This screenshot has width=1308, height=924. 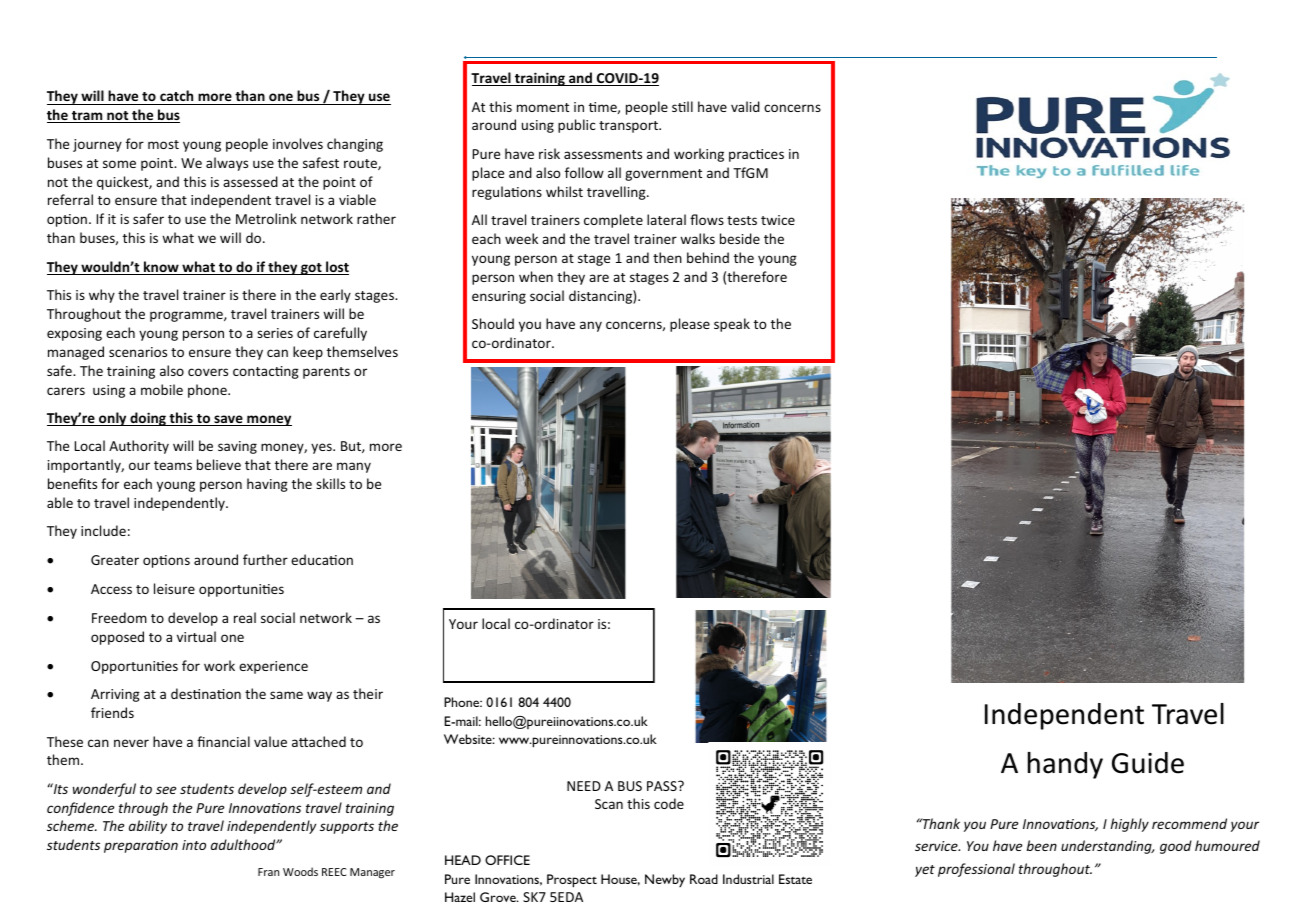 What do you see at coordinates (267, 485) in the screenshot?
I see `having` at bounding box center [267, 485].
